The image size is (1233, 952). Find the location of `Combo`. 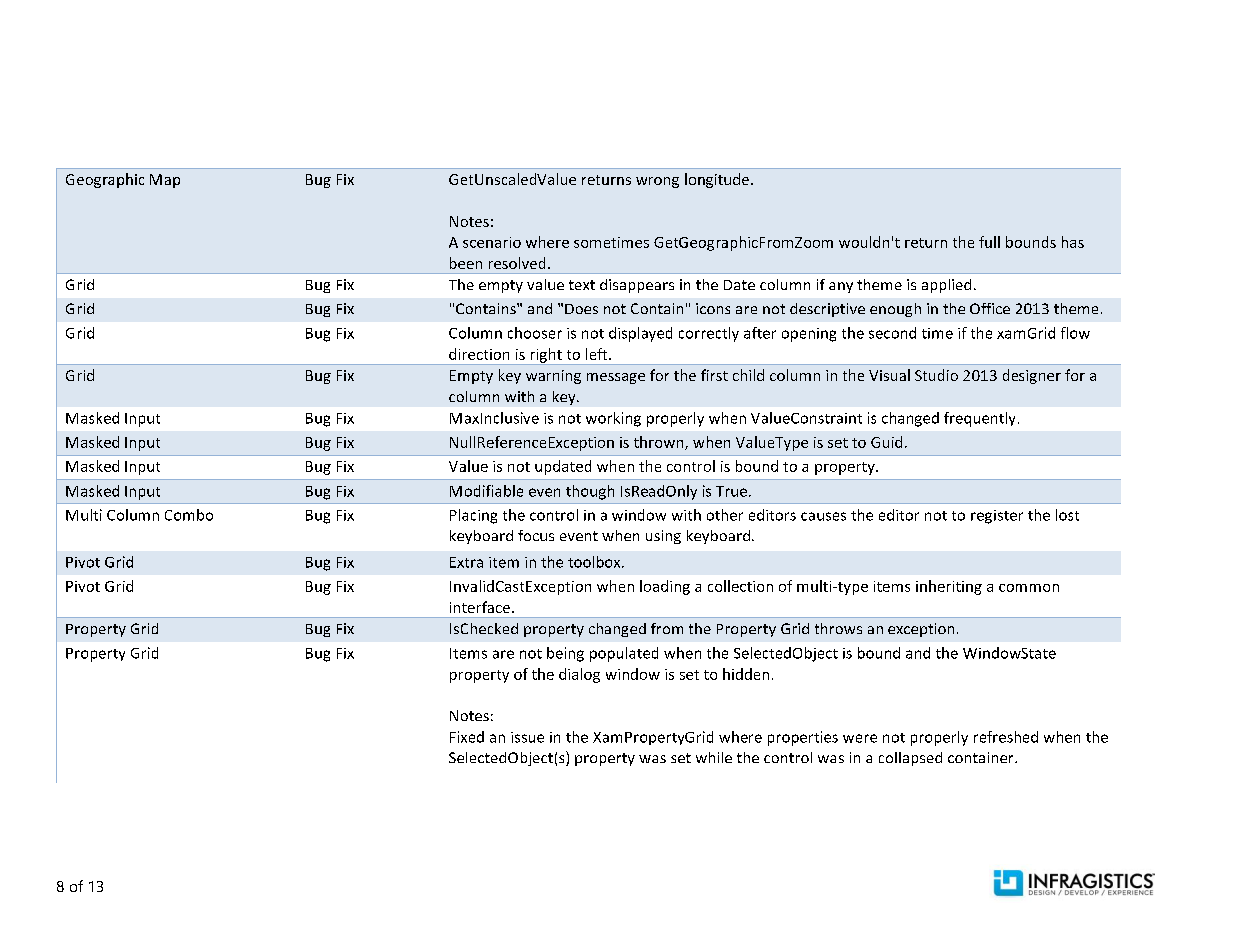

Combo is located at coordinates (189, 515).
